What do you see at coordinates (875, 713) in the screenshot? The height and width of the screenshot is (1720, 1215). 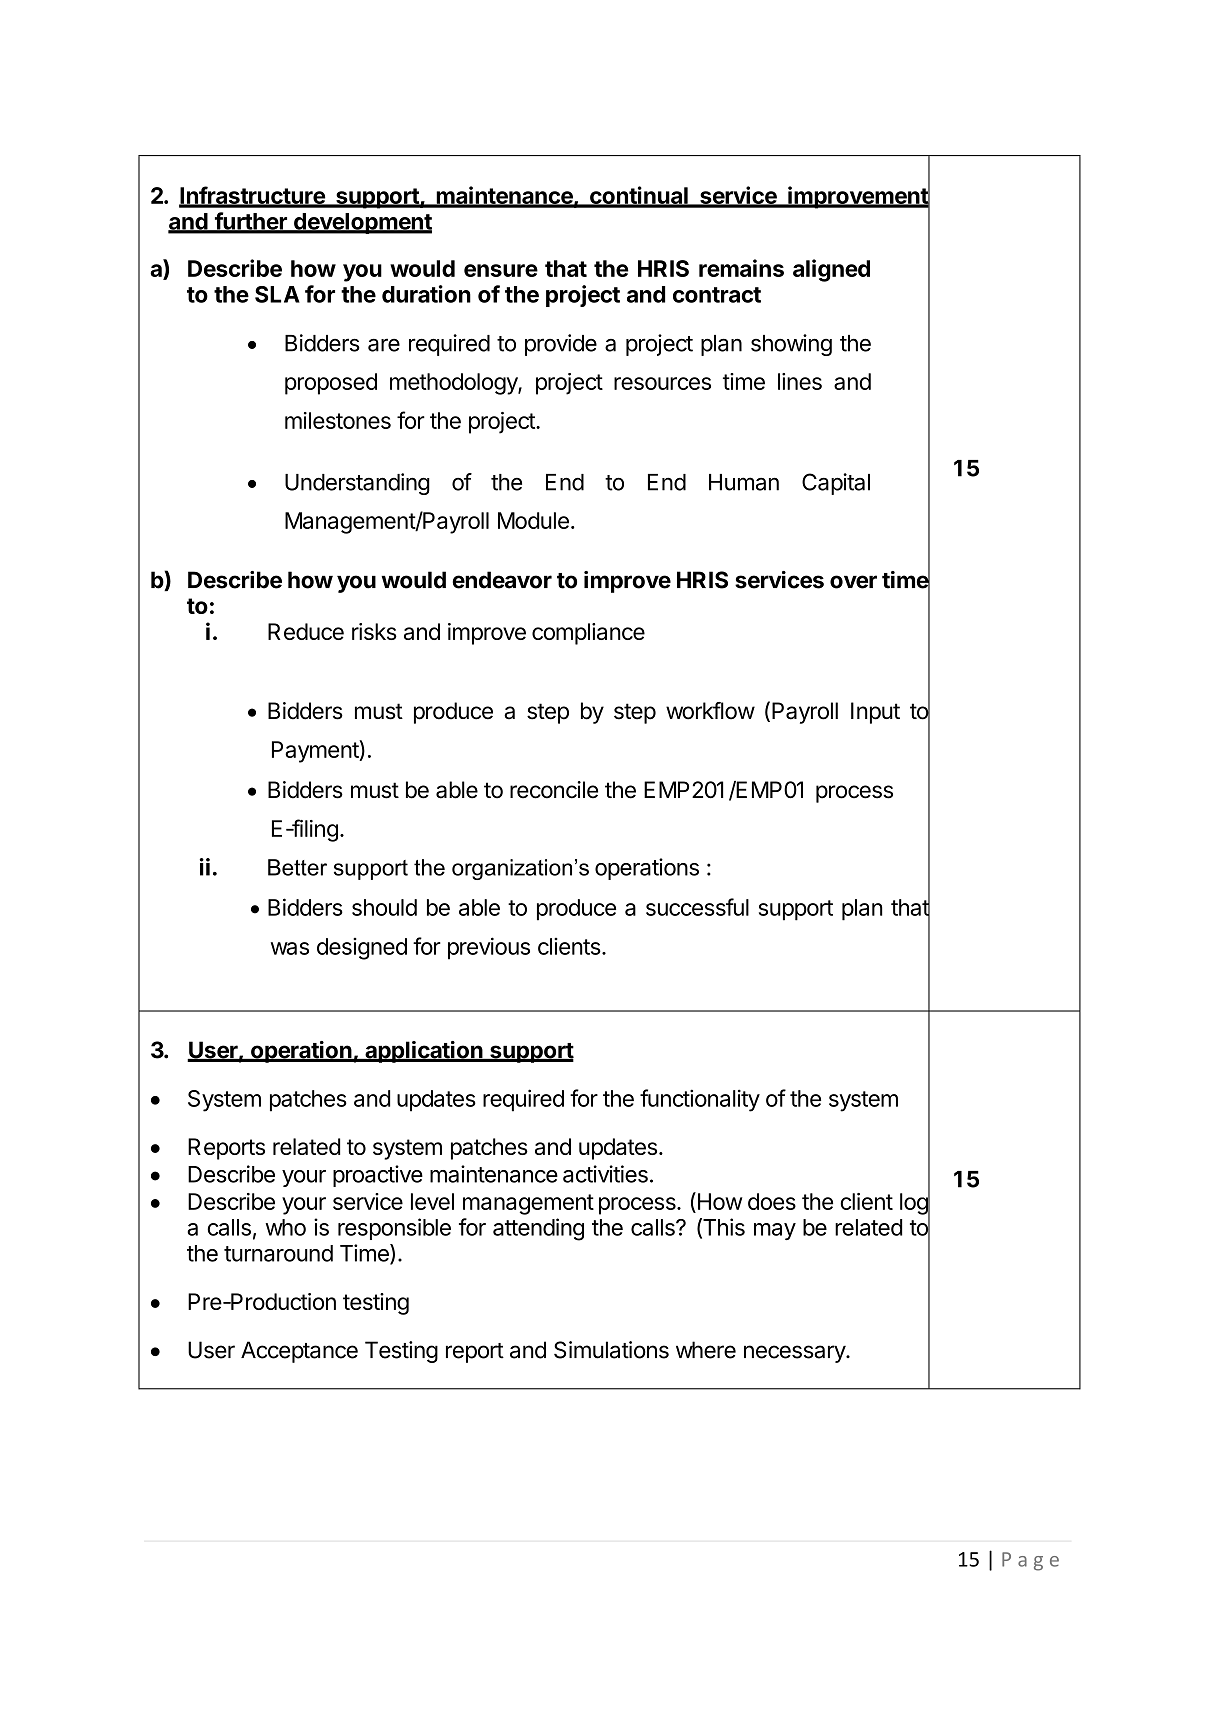 I see `Input` at bounding box center [875, 713].
